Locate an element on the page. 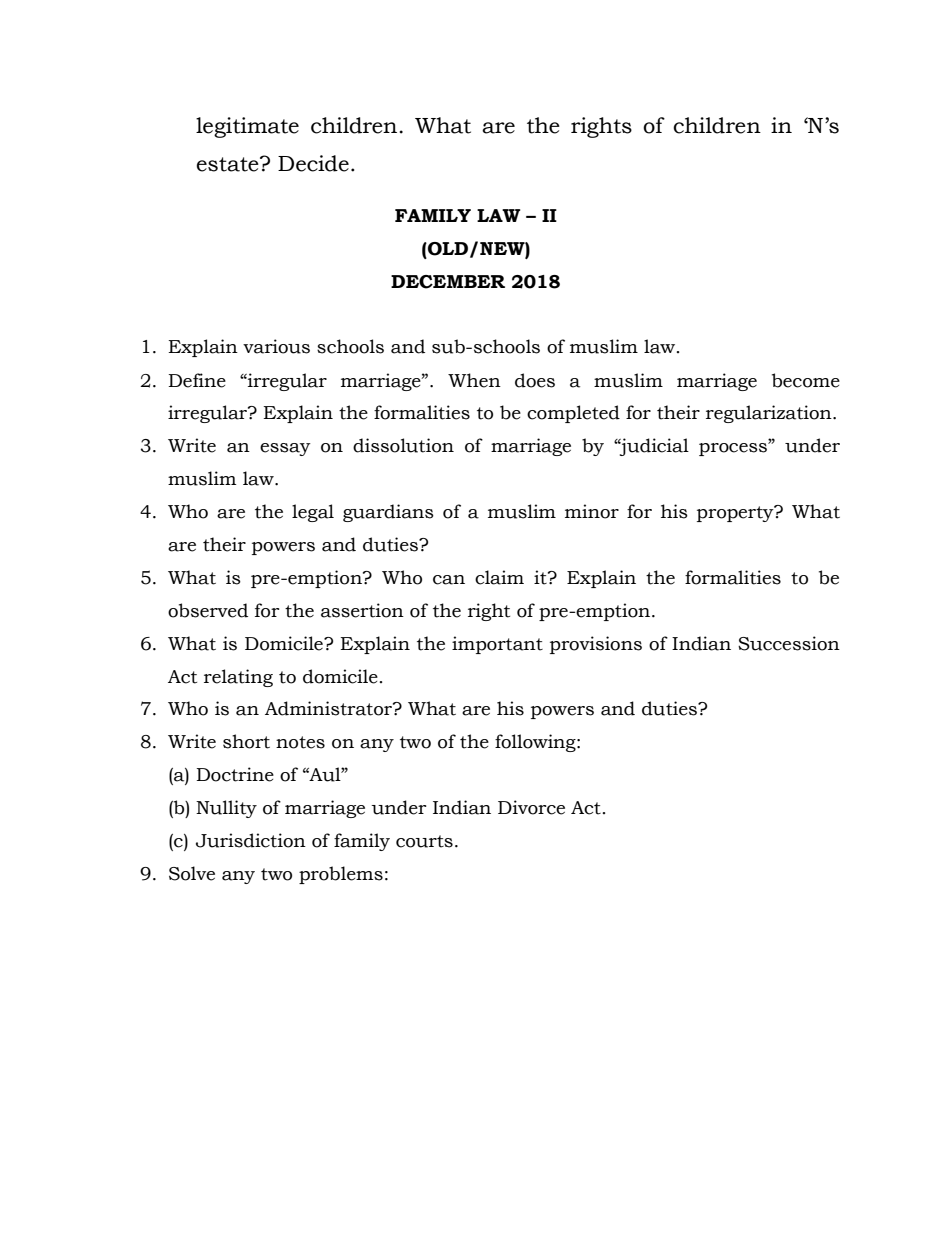  become is located at coordinates (806, 380).
